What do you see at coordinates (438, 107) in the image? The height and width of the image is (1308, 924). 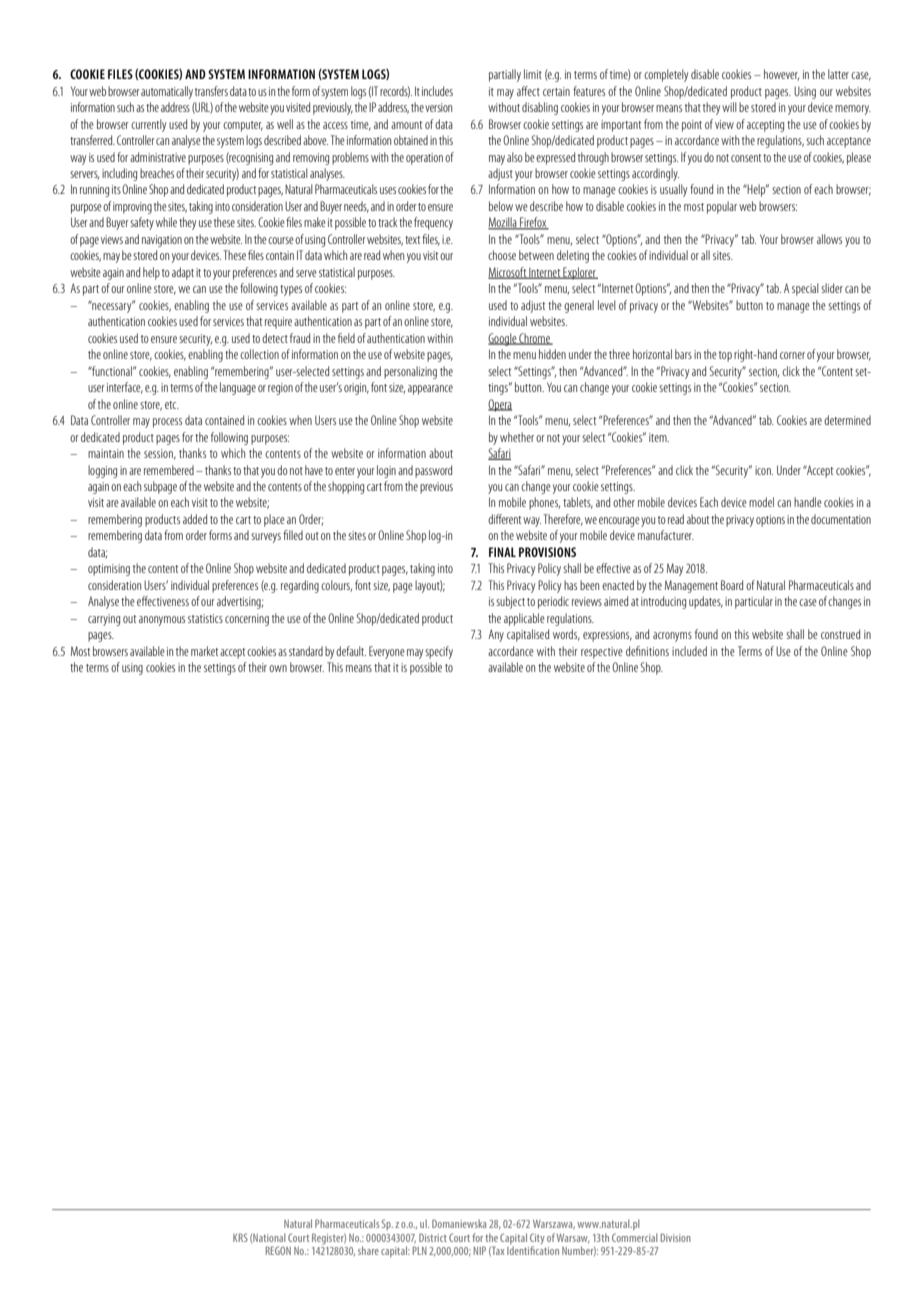 I see `version` at bounding box center [438, 107].
